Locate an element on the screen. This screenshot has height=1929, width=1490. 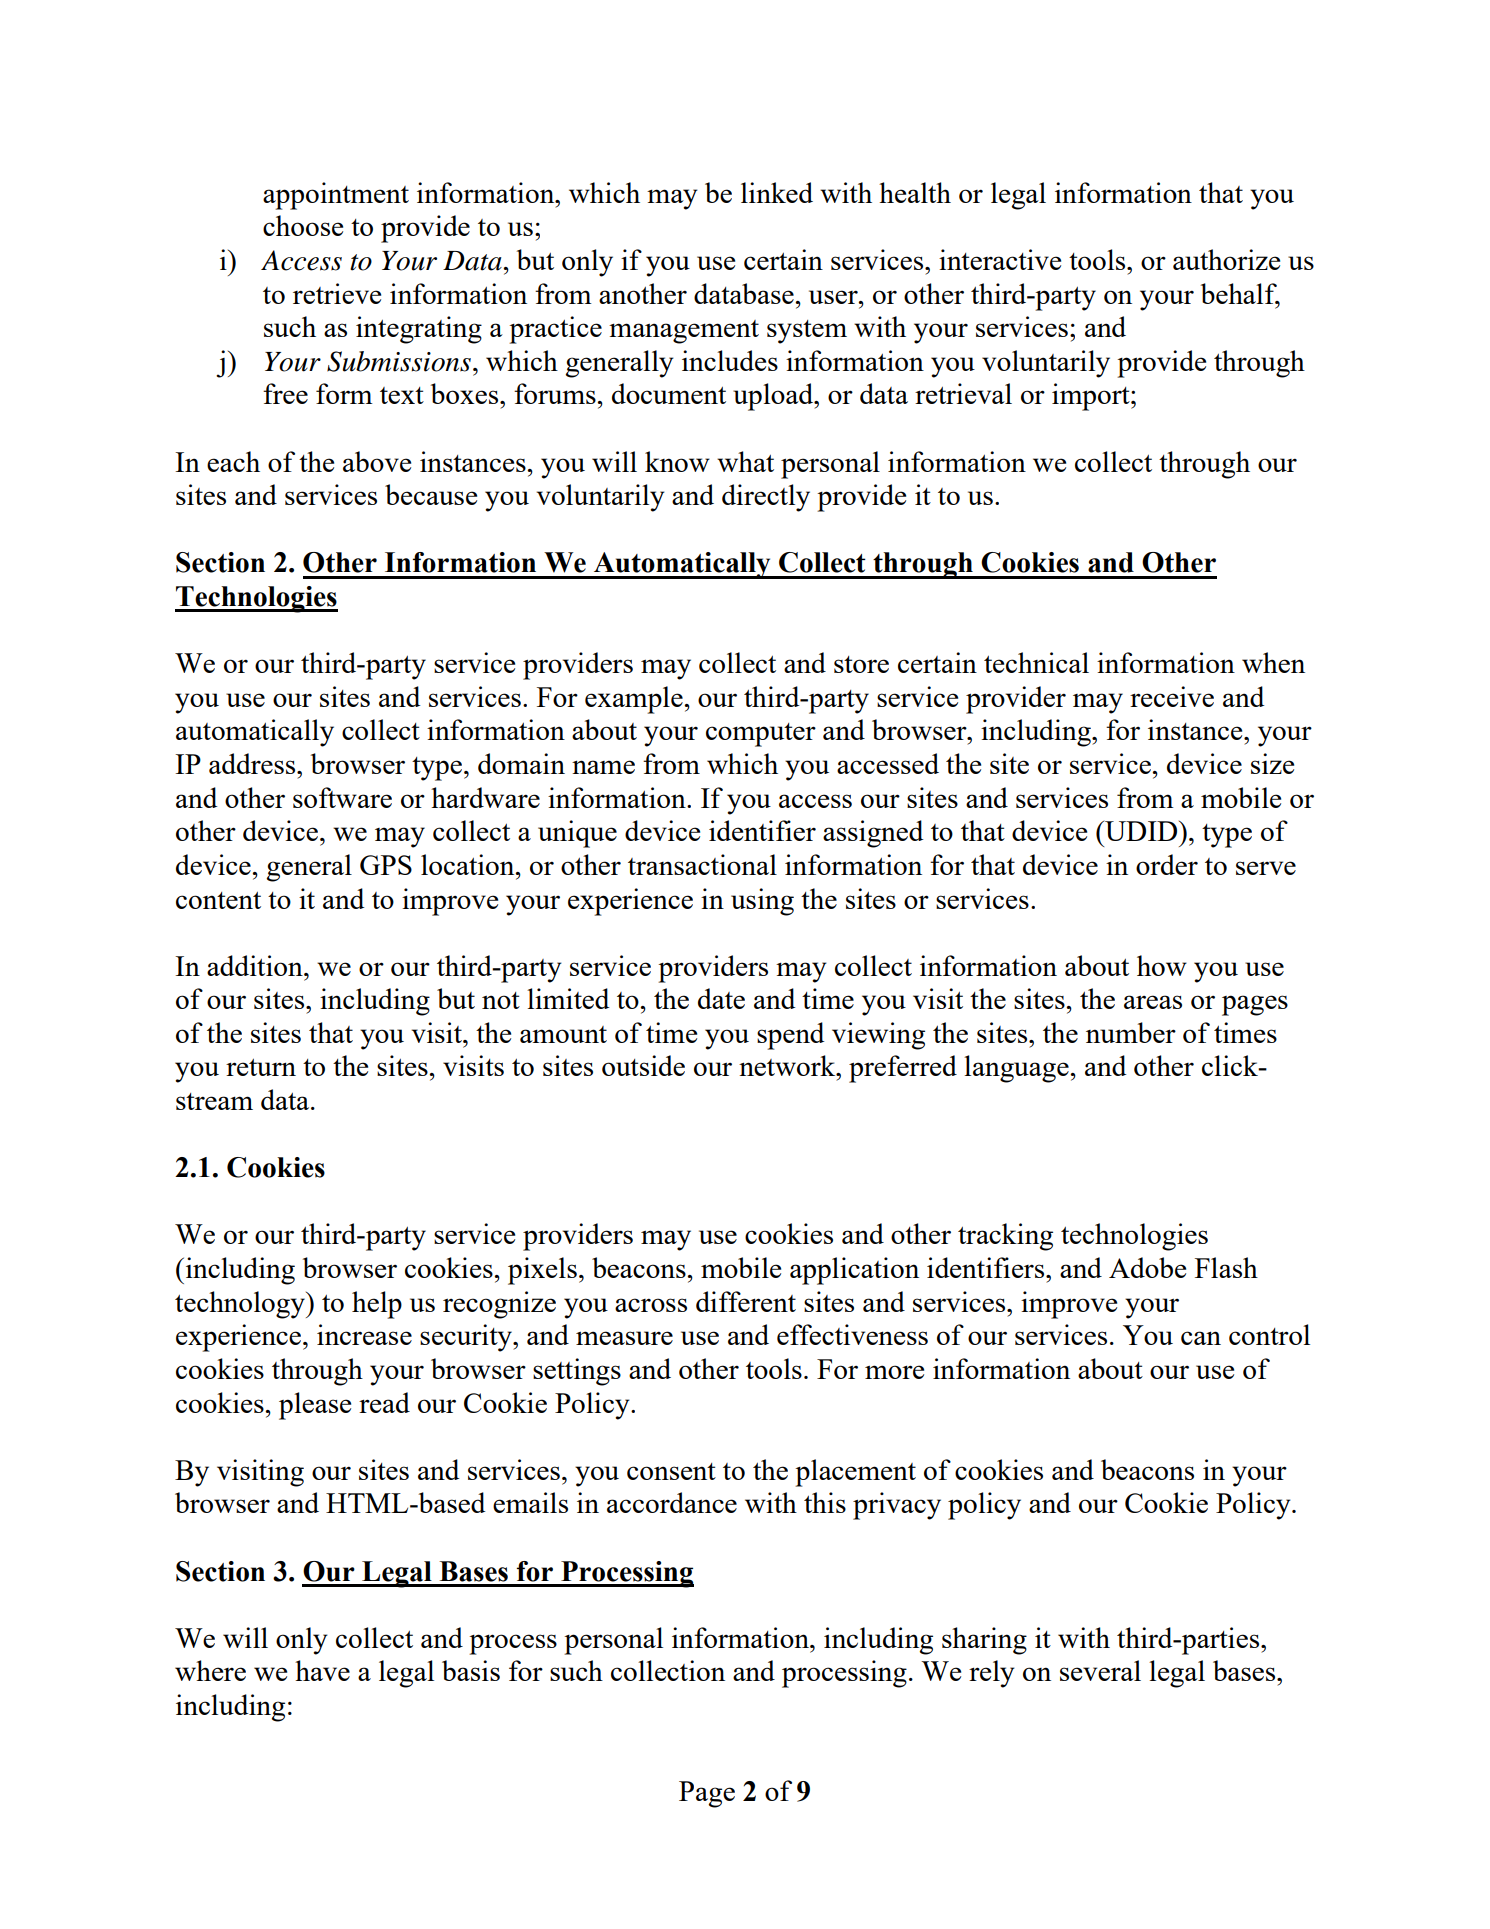
have is located at coordinates (322, 1670).
